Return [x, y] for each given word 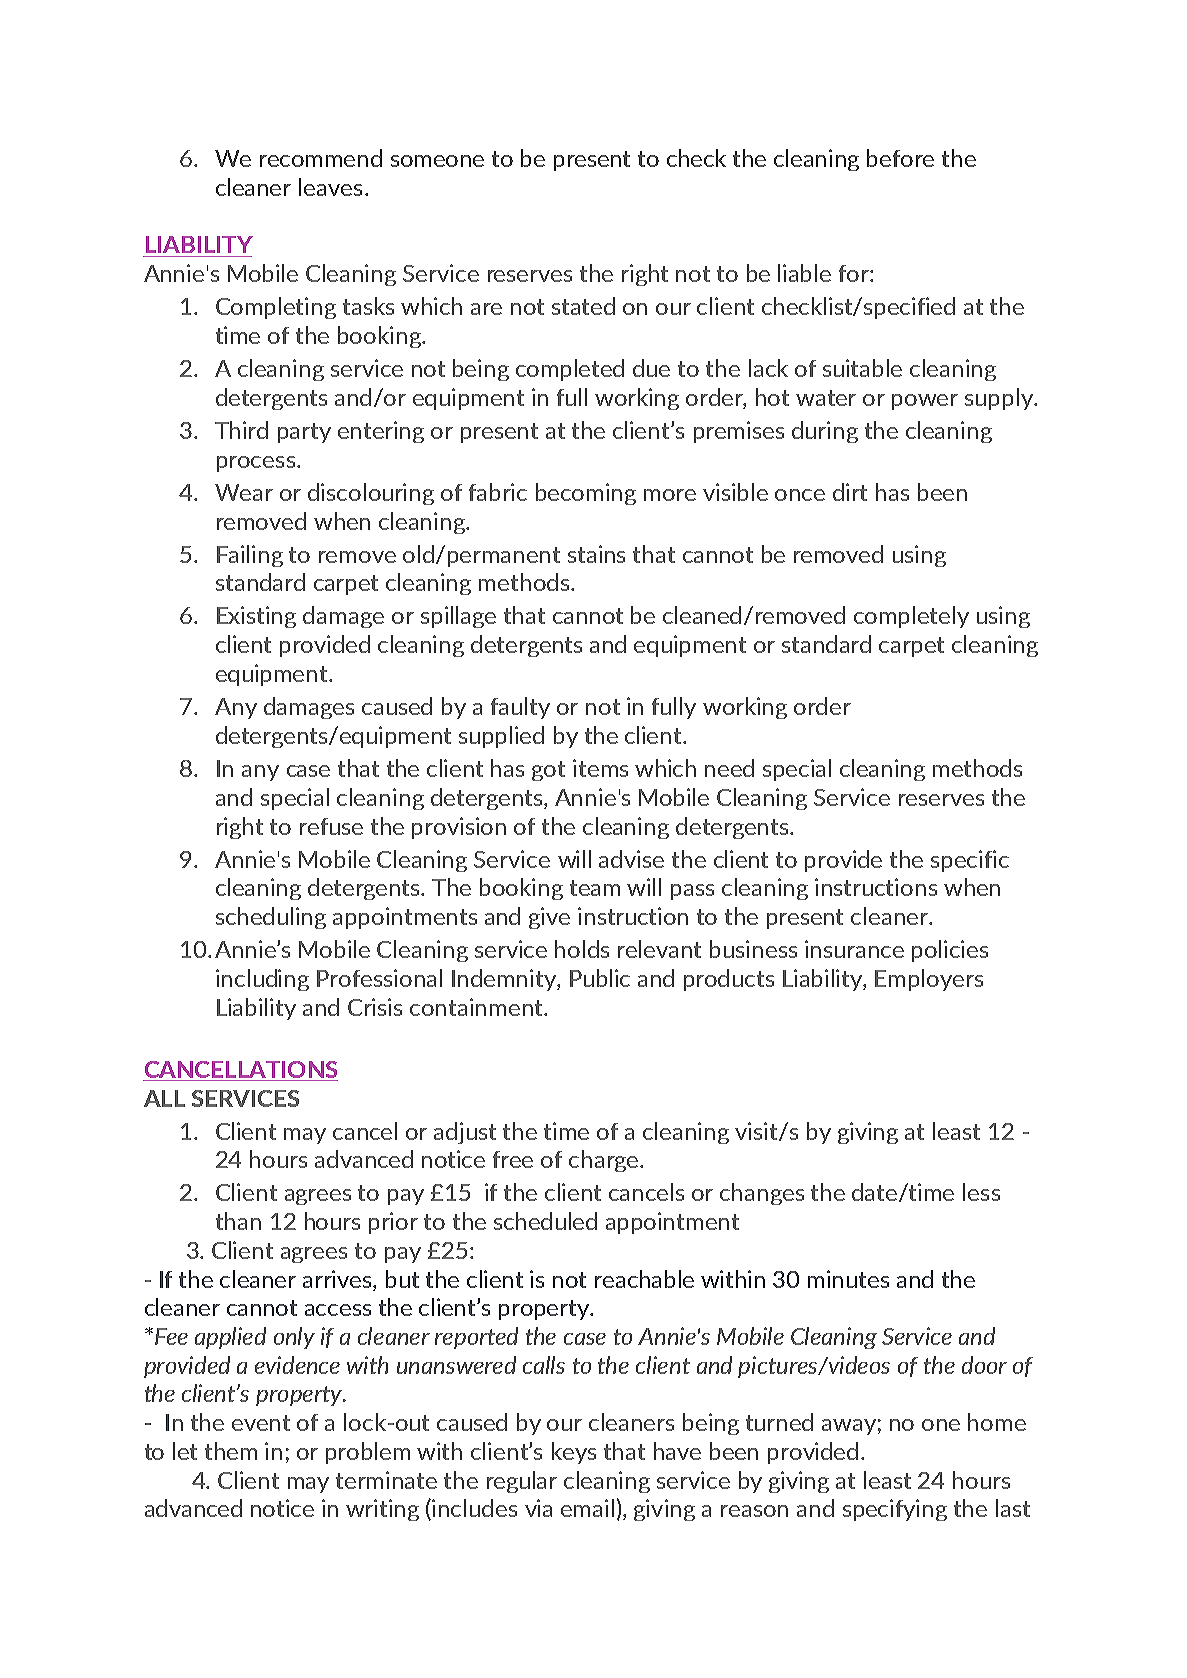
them [231, 1451]
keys [574, 1453]
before [900, 158]
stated [583, 306]
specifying [895, 1510]
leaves [330, 187]
